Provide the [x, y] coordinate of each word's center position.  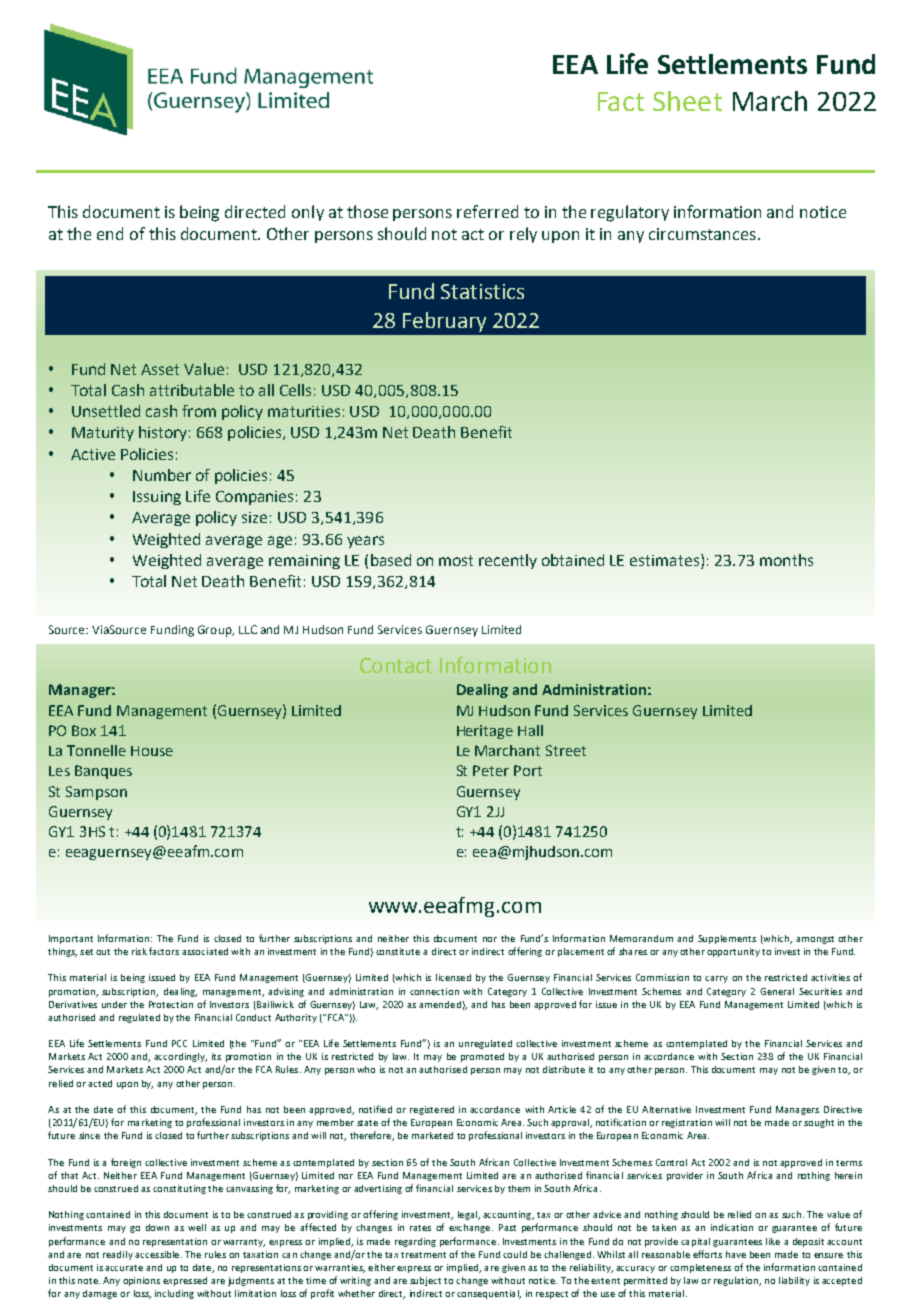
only [308, 213]
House [152, 751]
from [199, 411]
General [777, 991]
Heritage [485, 732]
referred [487, 211]
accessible [158, 1254]
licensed [453, 977]
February [444, 322]
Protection [171, 1004]
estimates [666, 561]
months [786, 560]
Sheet [687, 101]
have [736, 1254]
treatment [423, 1255]
